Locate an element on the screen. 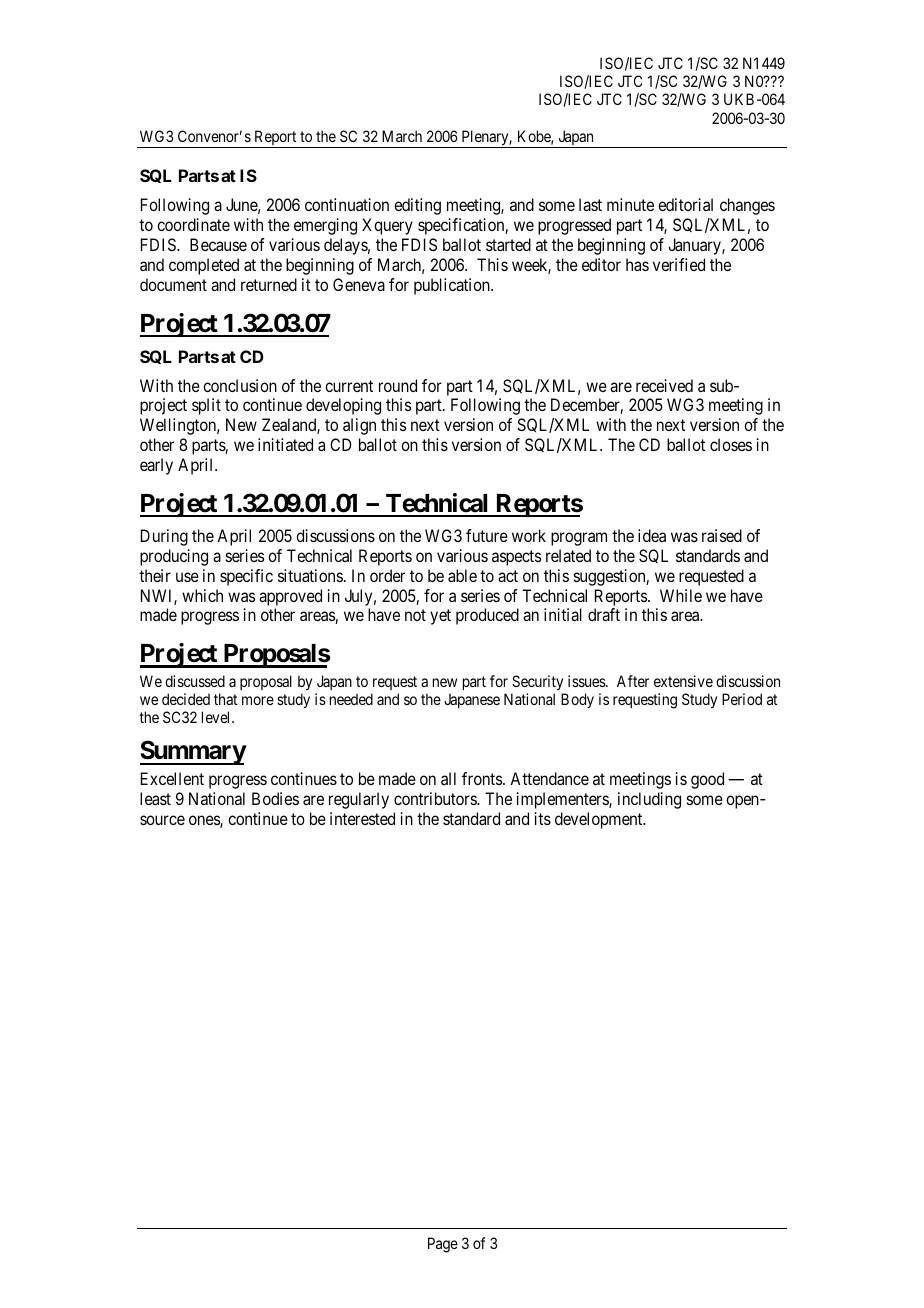 Image resolution: width=924 pixels, height=1308 pixels. able is located at coordinates (462, 575).
